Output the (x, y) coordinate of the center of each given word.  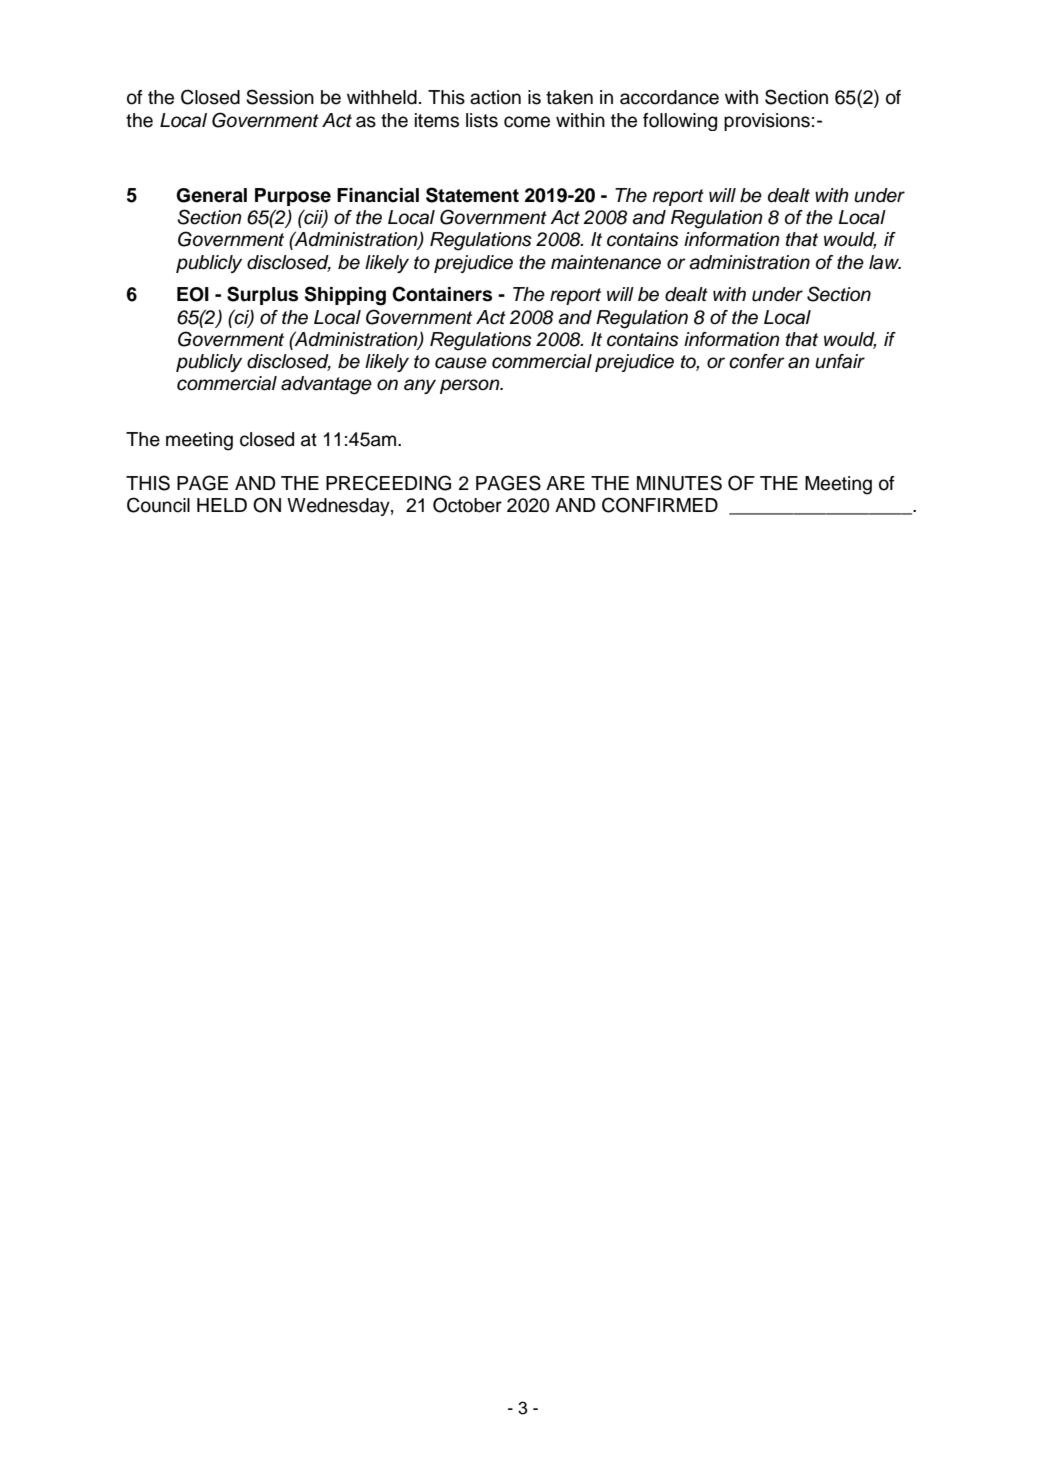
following (680, 122)
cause (461, 363)
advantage (326, 385)
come (527, 122)
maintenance (606, 262)
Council (158, 505)
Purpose (293, 197)
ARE (565, 483)
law (885, 262)
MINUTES (679, 483)
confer (757, 361)
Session (280, 97)
